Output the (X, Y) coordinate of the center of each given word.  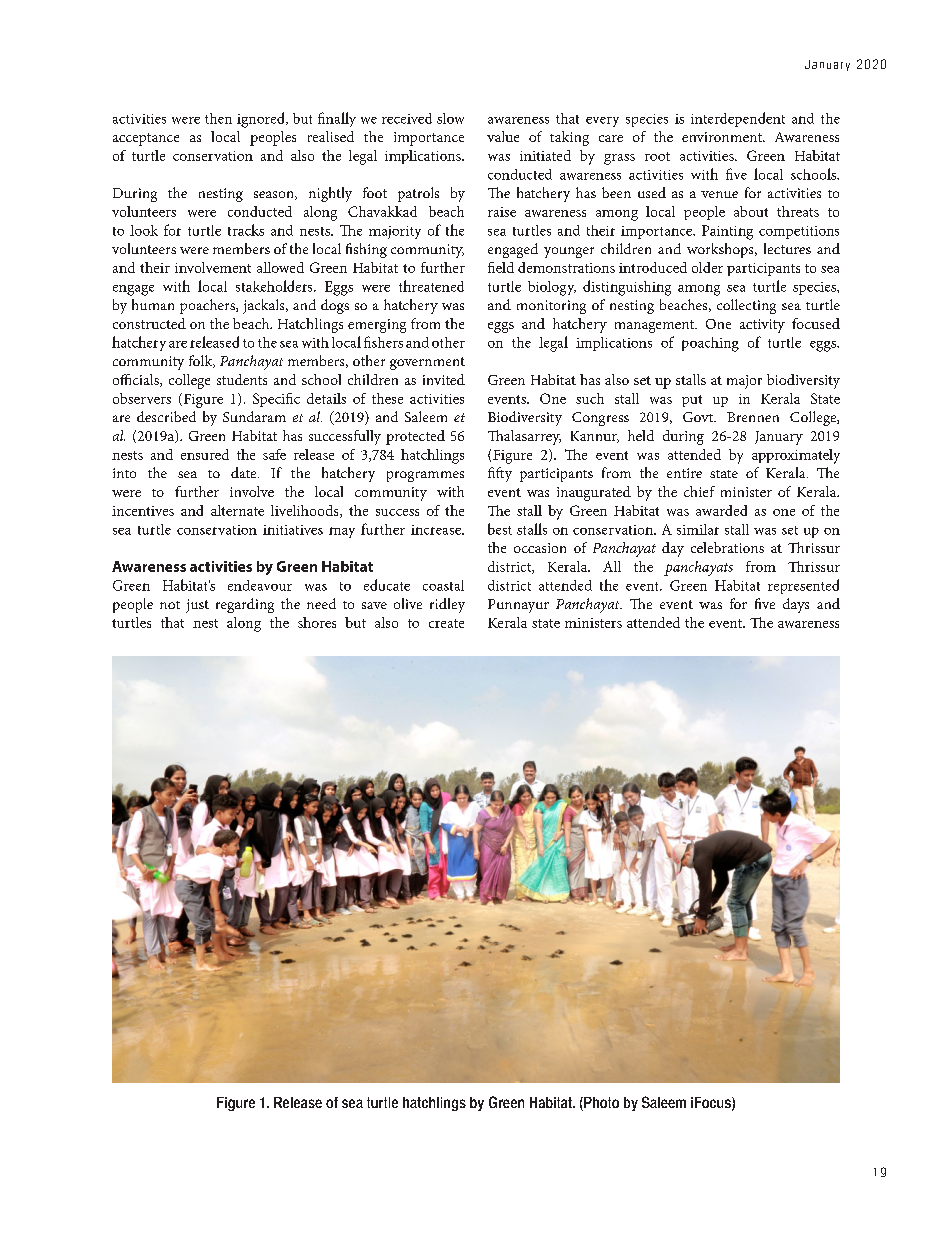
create (446, 623)
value (503, 136)
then (218, 118)
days (796, 605)
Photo (600, 1104)
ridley (447, 605)
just (197, 606)
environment (723, 137)
